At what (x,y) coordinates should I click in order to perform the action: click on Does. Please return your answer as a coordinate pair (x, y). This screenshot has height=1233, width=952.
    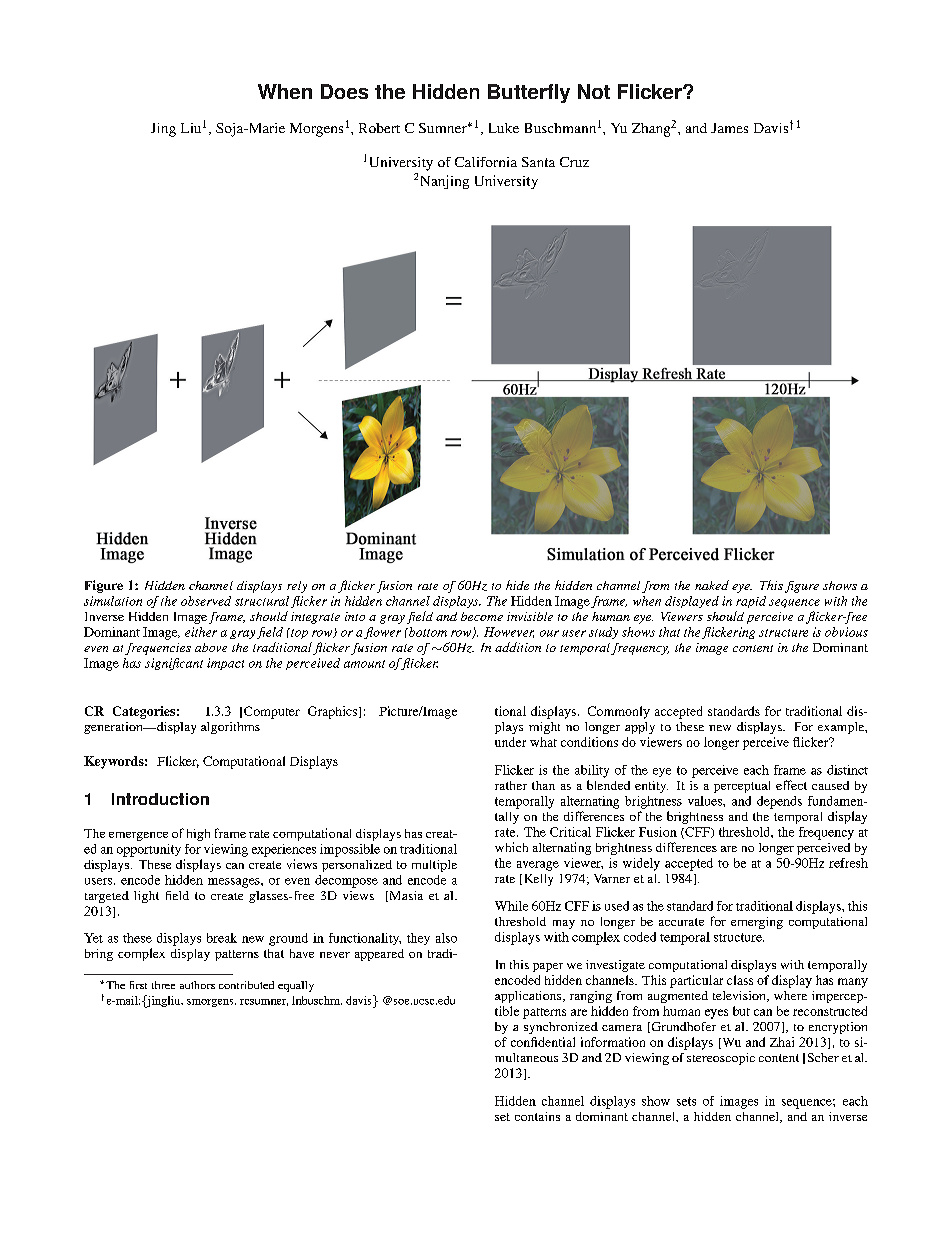
    Looking at the image, I should click on (344, 91).
